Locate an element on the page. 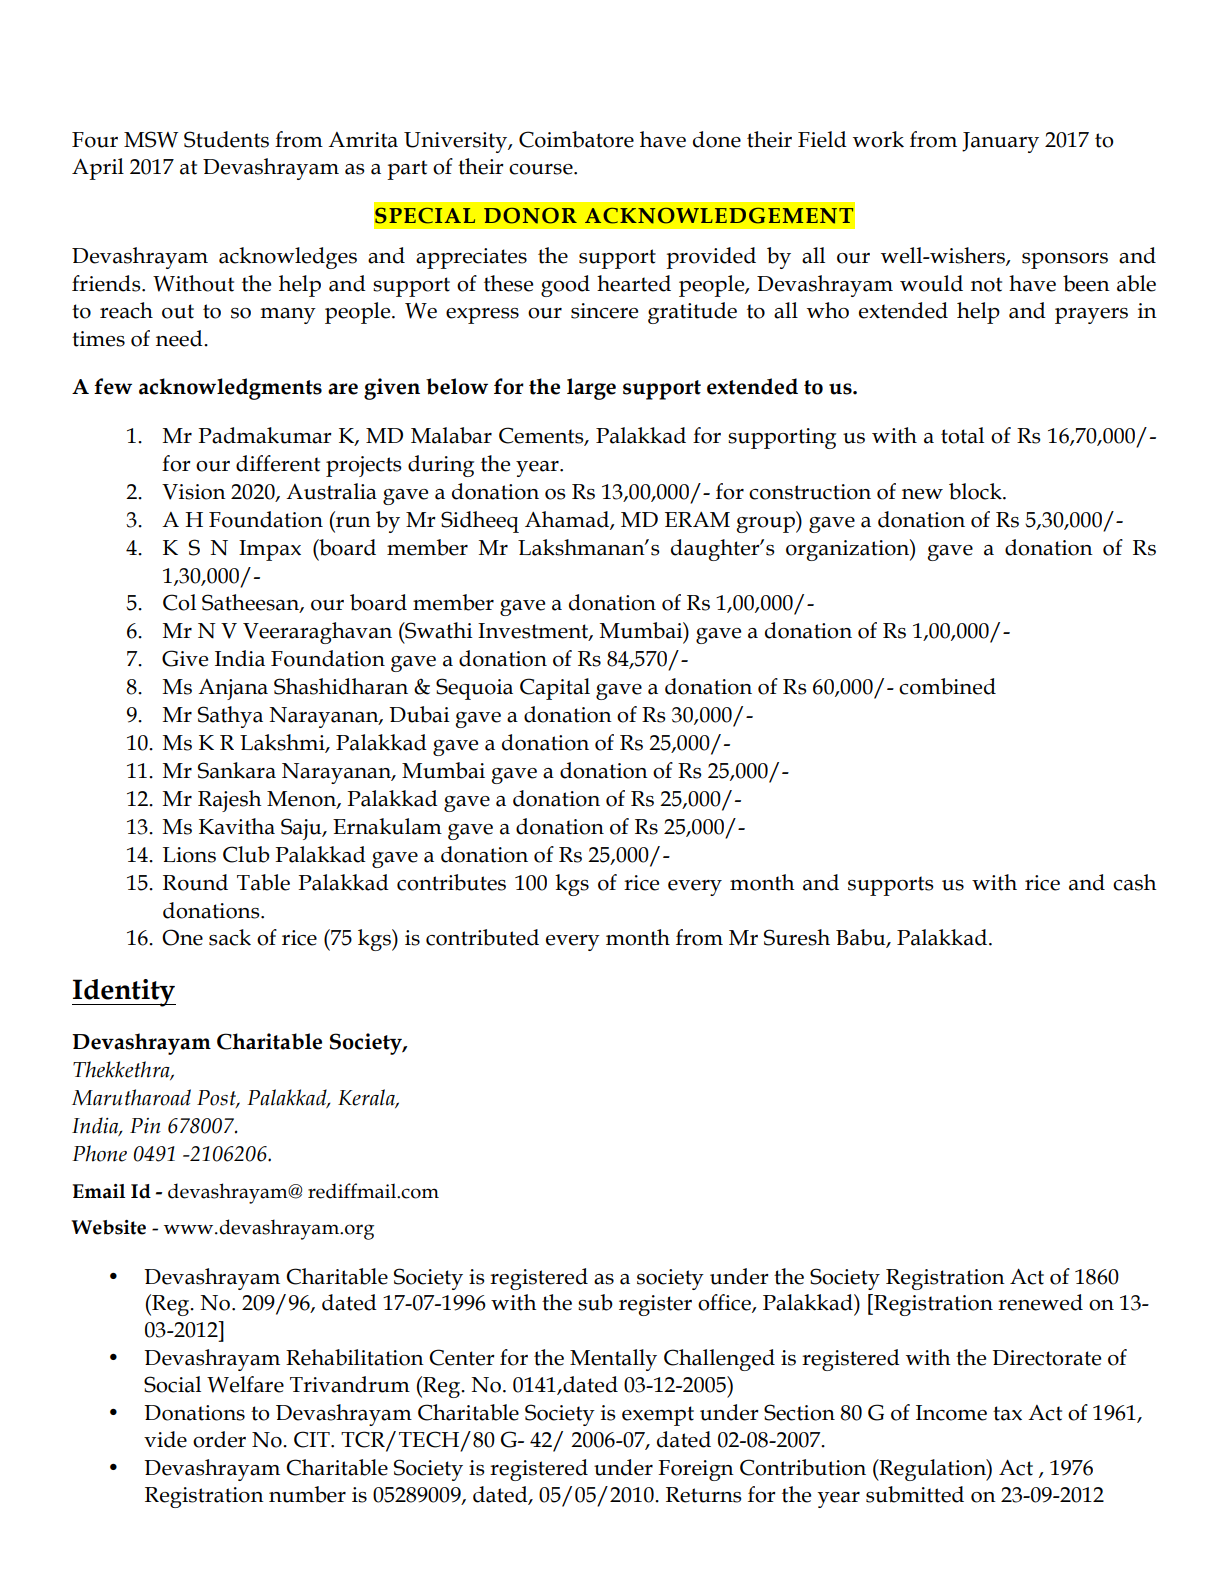 The height and width of the image is (1590, 1229). Suresh is located at coordinates (797, 937).
